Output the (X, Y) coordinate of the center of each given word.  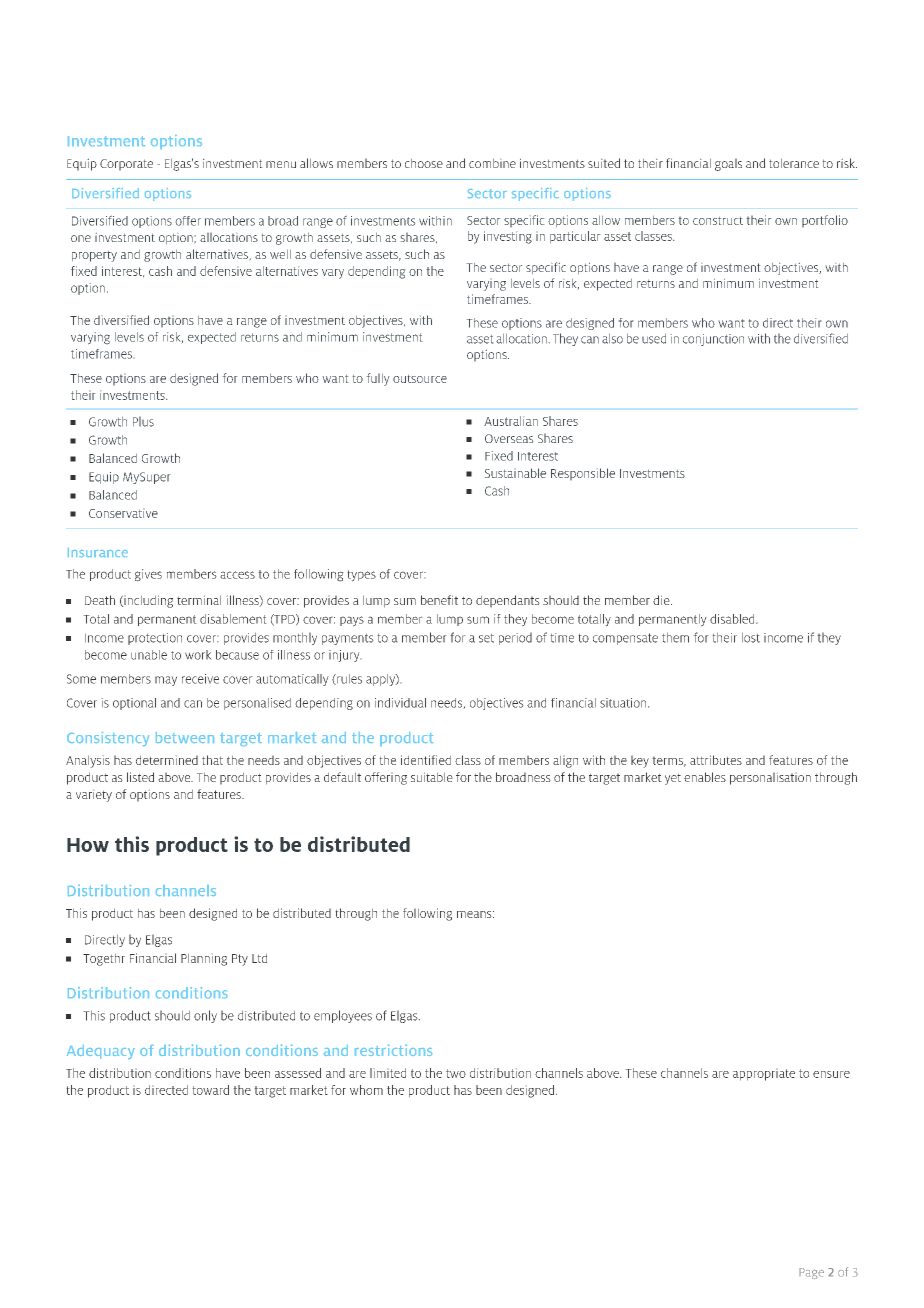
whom (366, 1090)
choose (424, 163)
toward (210, 1090)
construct (718, 220)
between (185, 737)
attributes (716, 760)
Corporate (126, 165)
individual (400, 703)
